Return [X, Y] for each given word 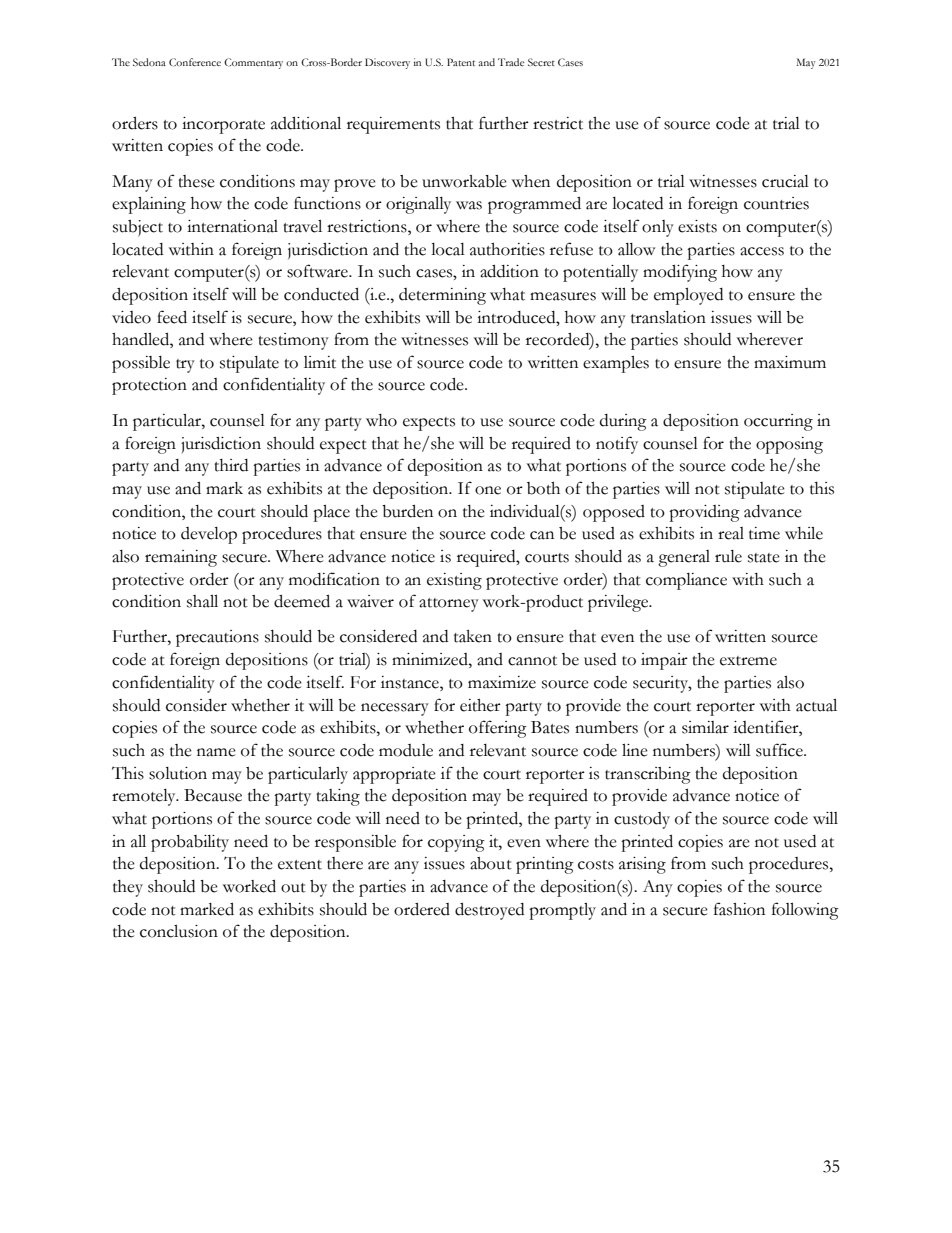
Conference [195, 62]
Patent [461, 62]
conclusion [179, 931]
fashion [739, 909]
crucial [785, 181]
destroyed [489, 911]
